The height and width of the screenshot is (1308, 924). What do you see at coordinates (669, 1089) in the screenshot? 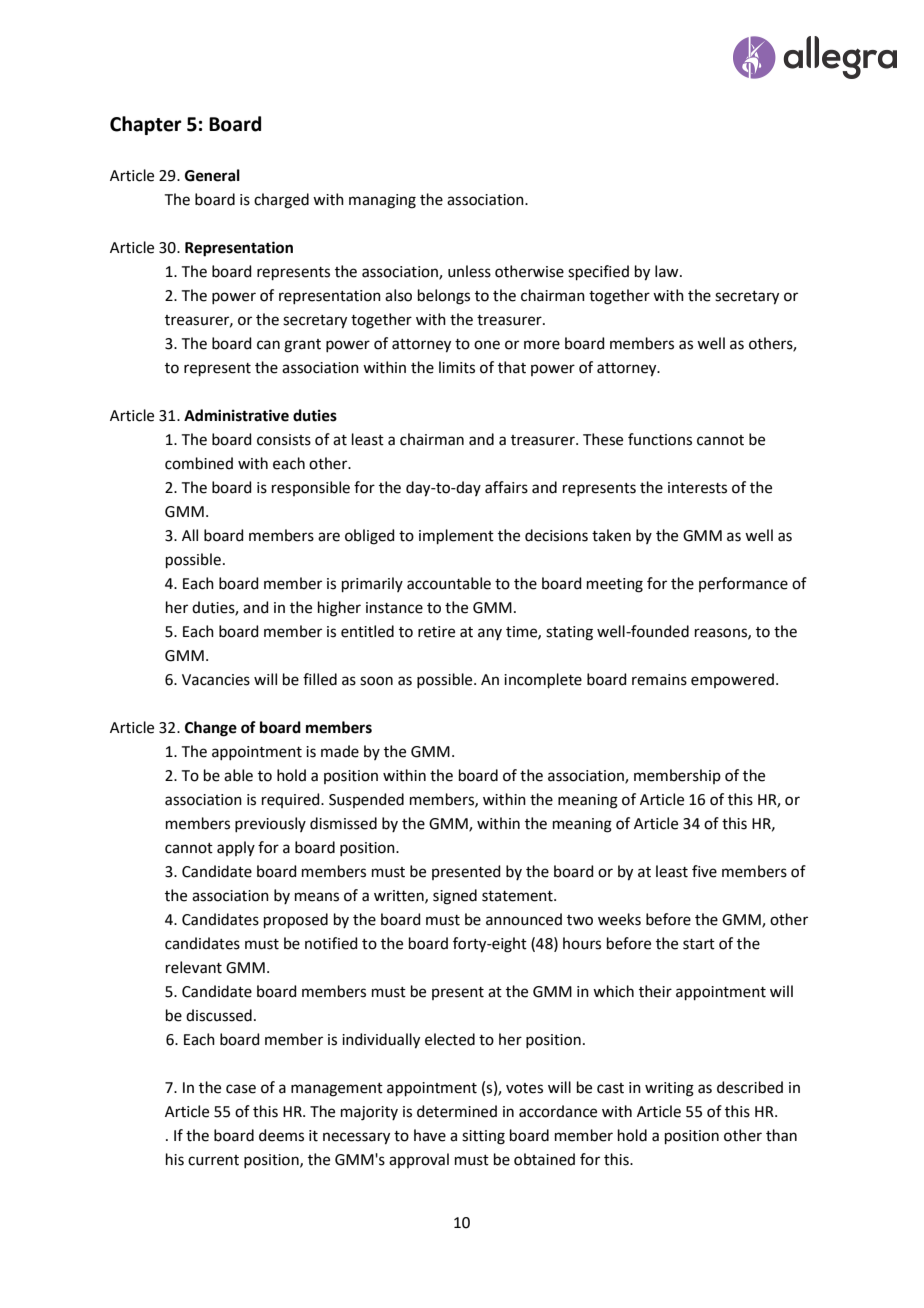
I see `writing` at bounding box center [669, 1089].
